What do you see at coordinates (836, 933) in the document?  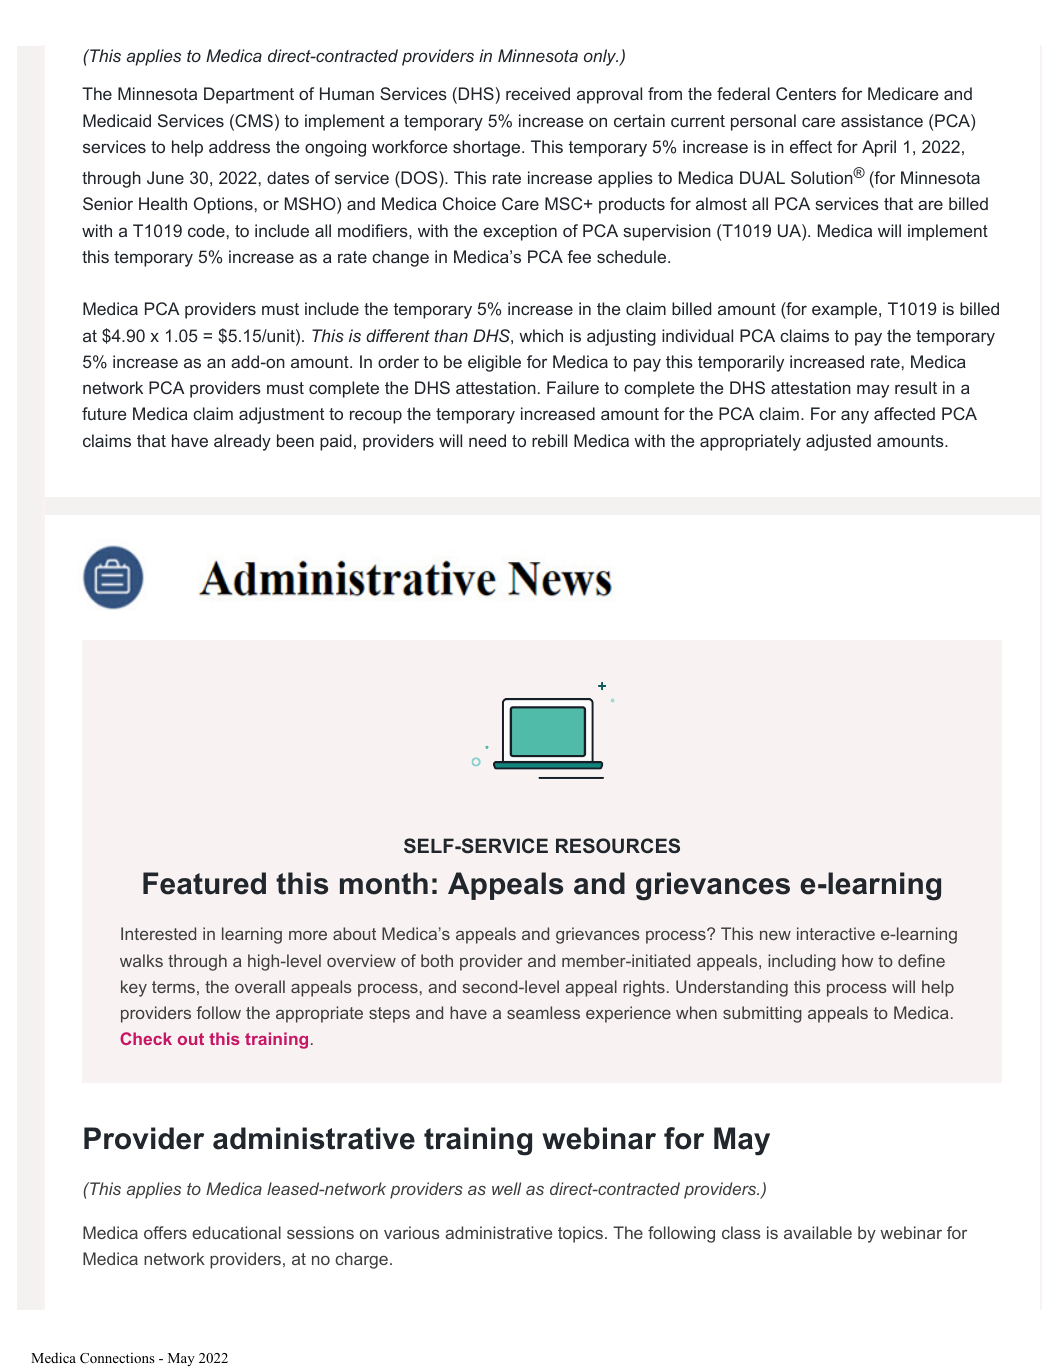 I see `interactive` at bounding box center [836, 933].
